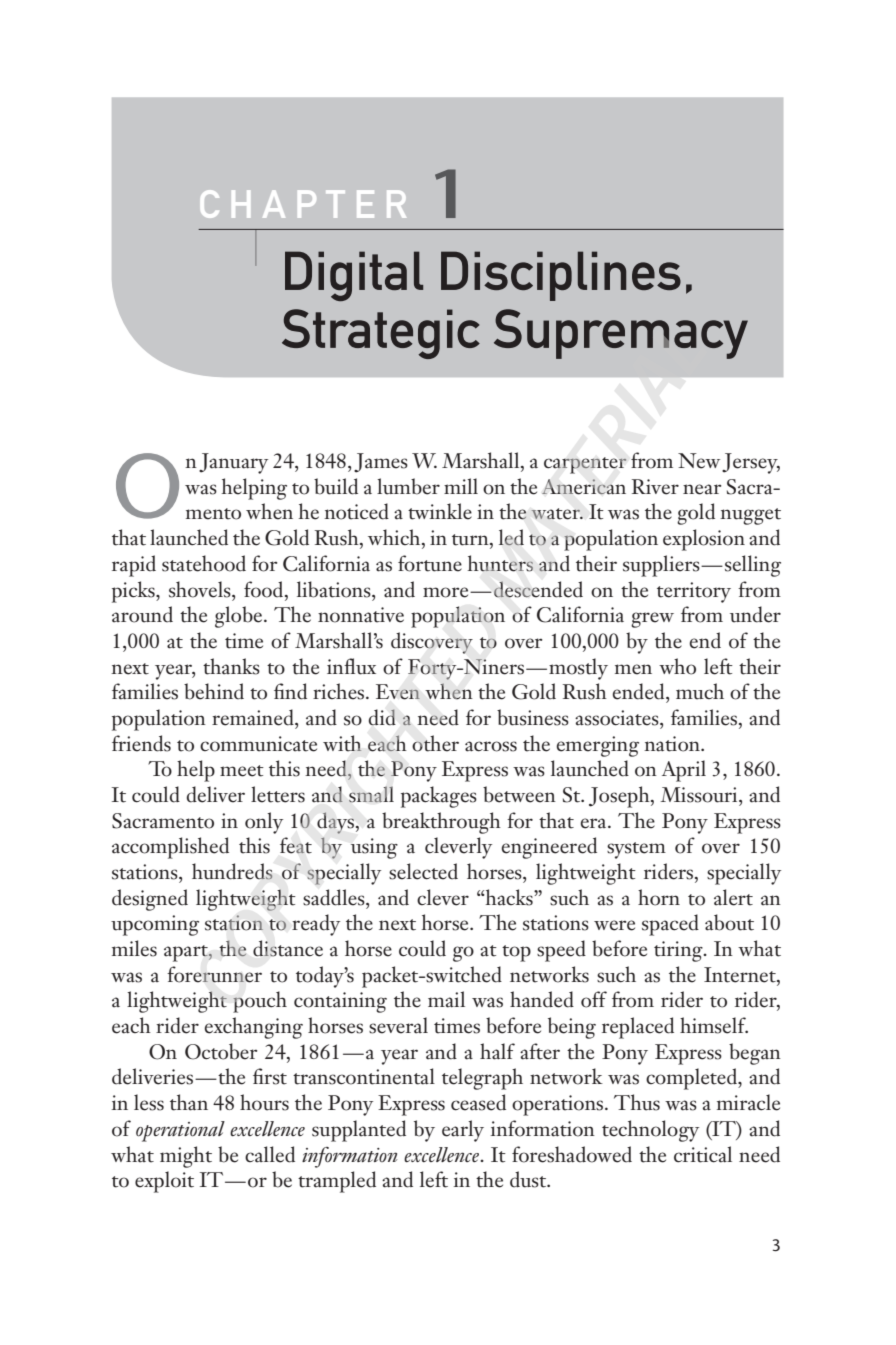  What do you see at coordinates (561, 276) in the image?
I see `Disciplines` at bounding box center [561, 276].
